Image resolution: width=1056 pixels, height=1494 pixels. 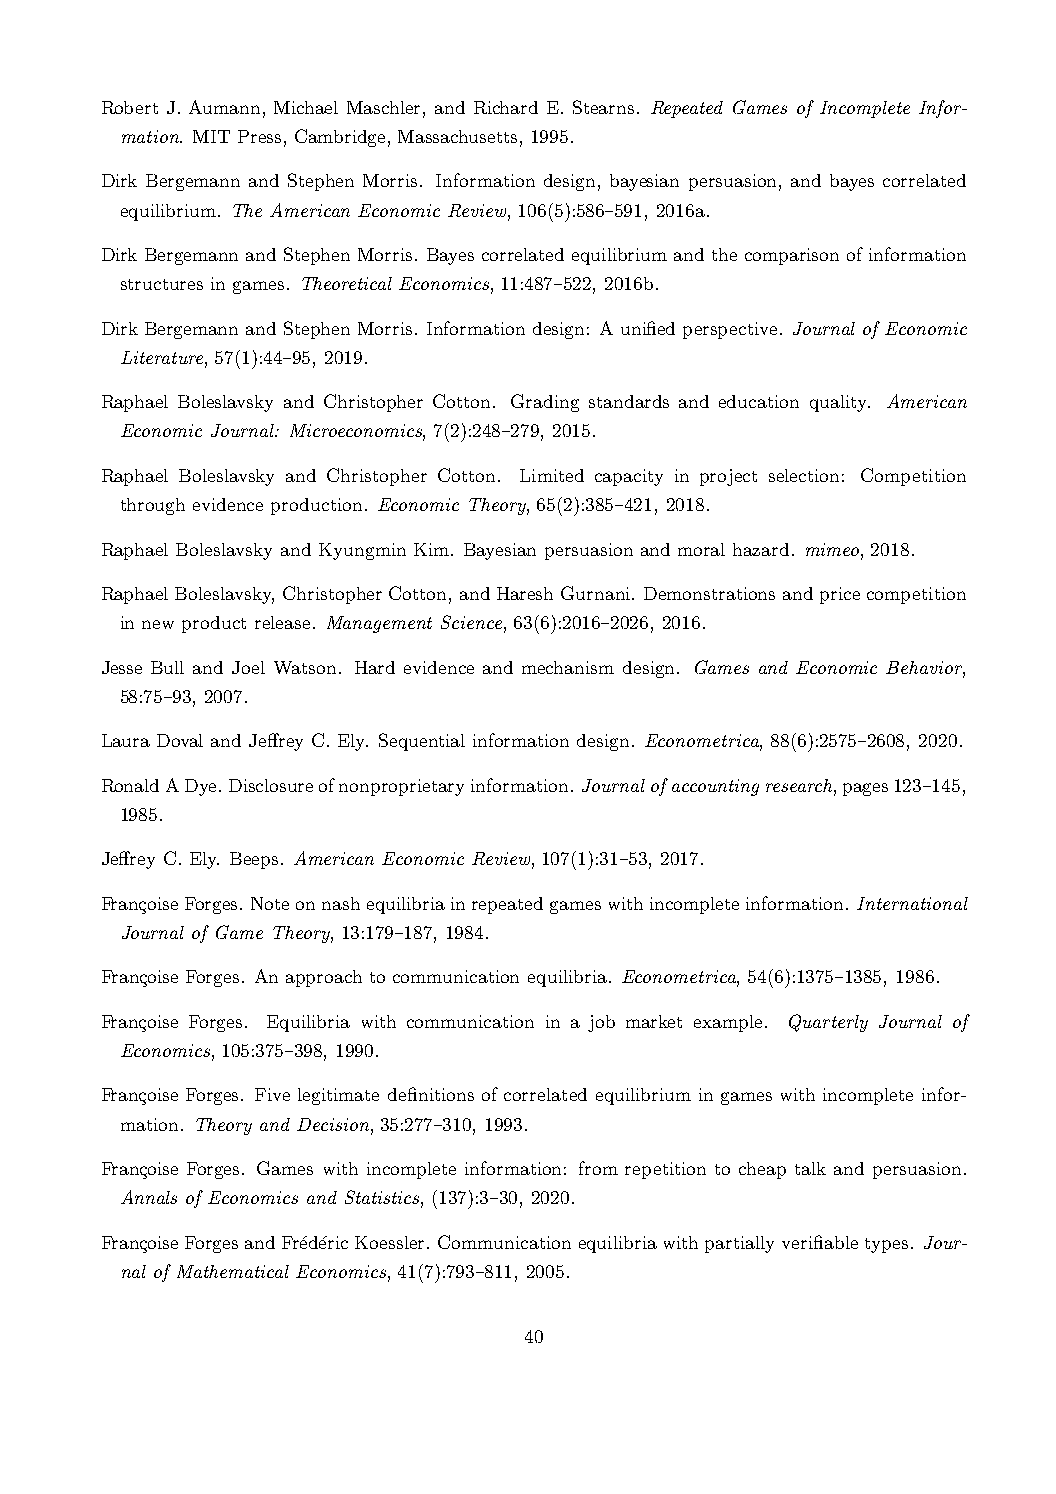 What do you see at coordinates (158, 624) in the page?
I see `new` at bounding box center [158, 624].
